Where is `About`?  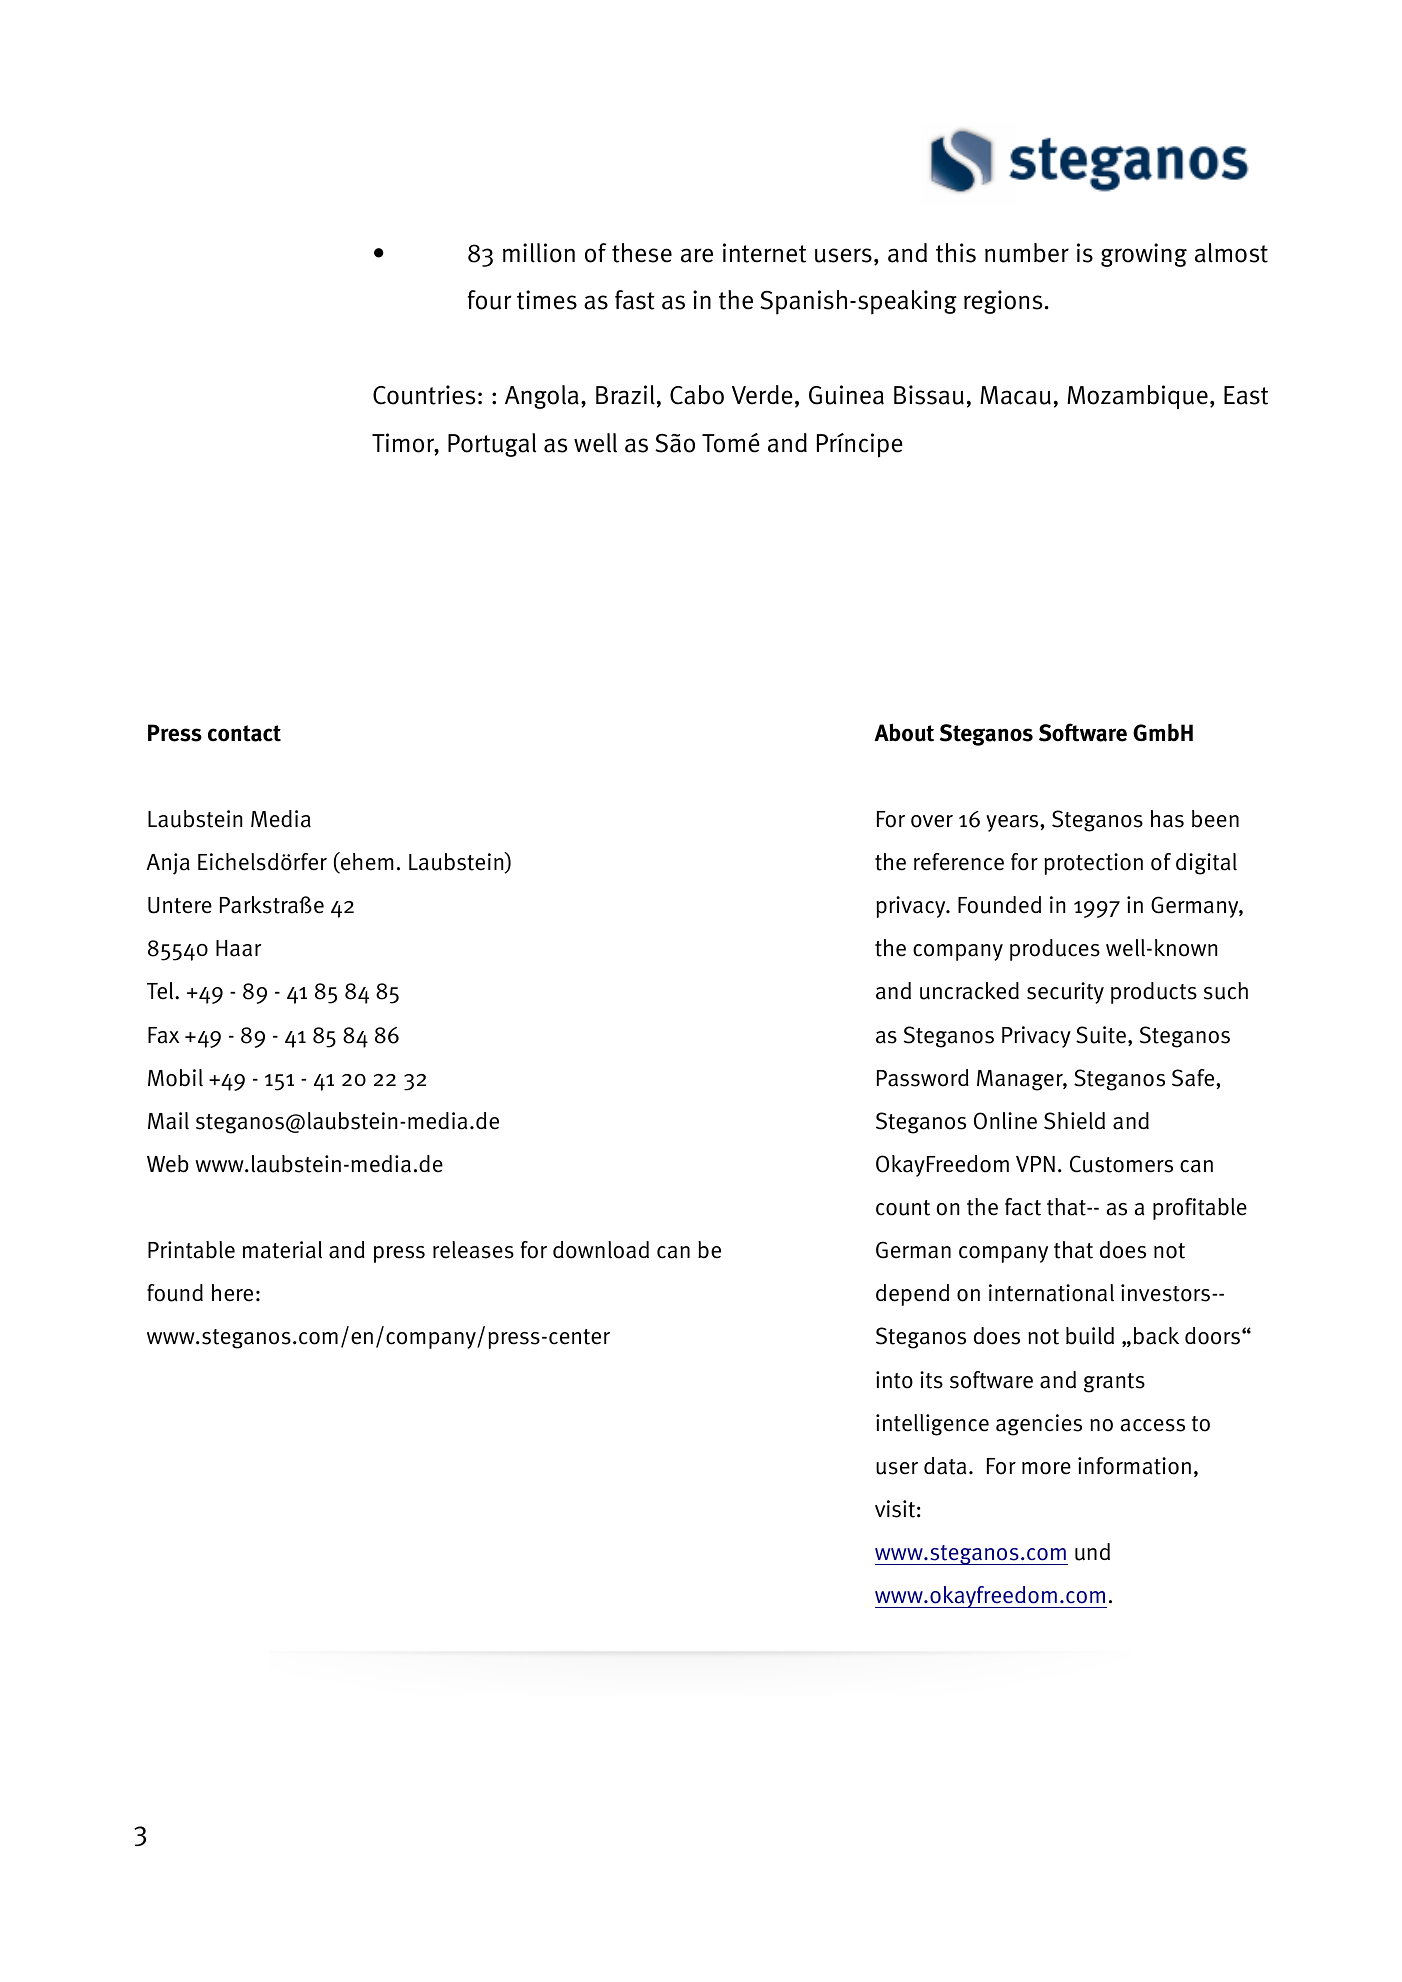
About is located at coordinates (904, 732).
